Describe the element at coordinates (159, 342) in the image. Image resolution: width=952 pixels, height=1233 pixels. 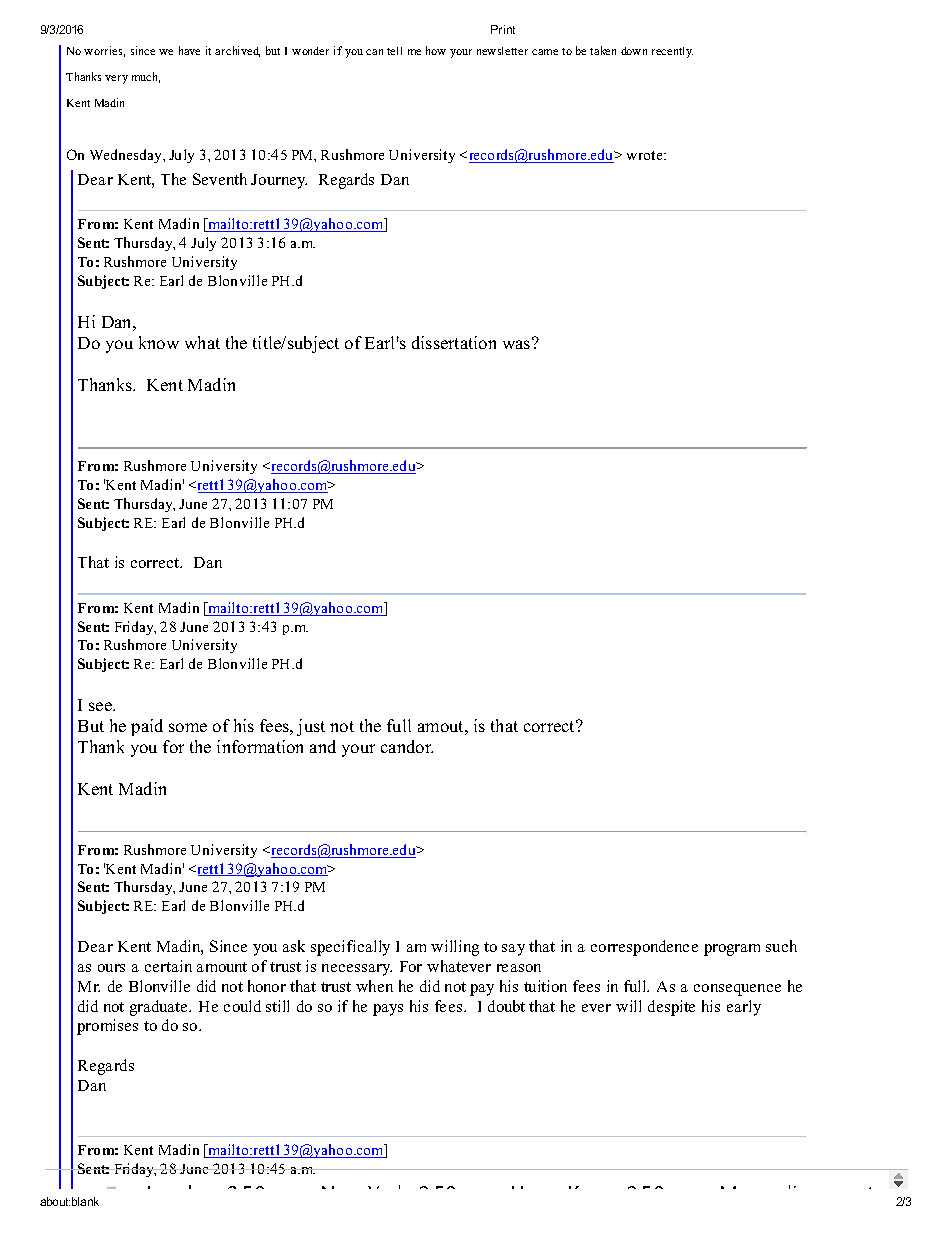
I see `know` at that location.
